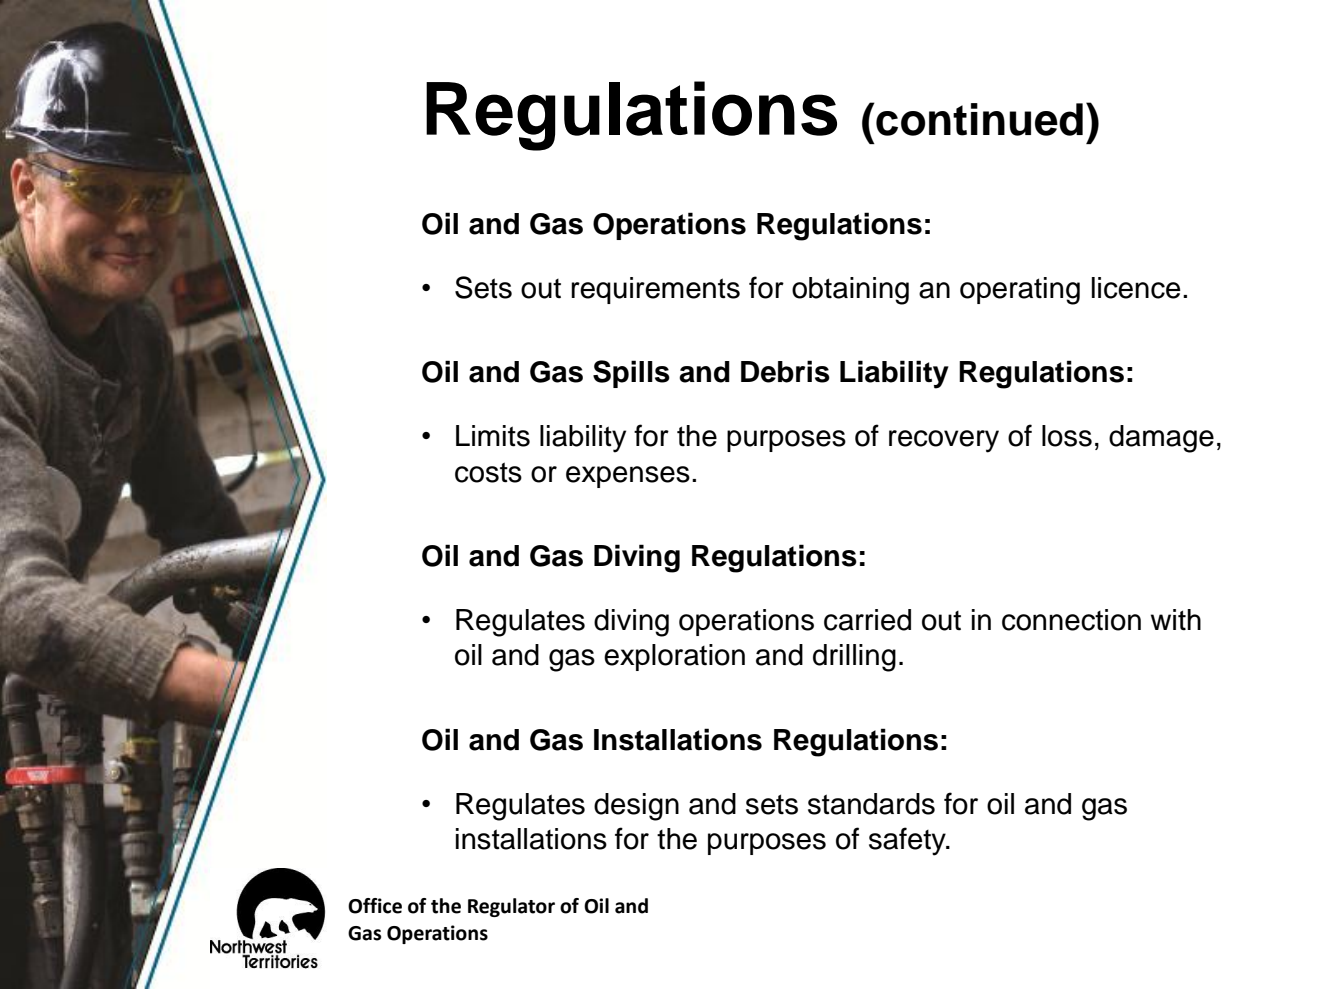 This screenshot has height=989, width=1319. Describe the element at coordinates (488, 472) in the screenshot. I see `costs` at that location.
